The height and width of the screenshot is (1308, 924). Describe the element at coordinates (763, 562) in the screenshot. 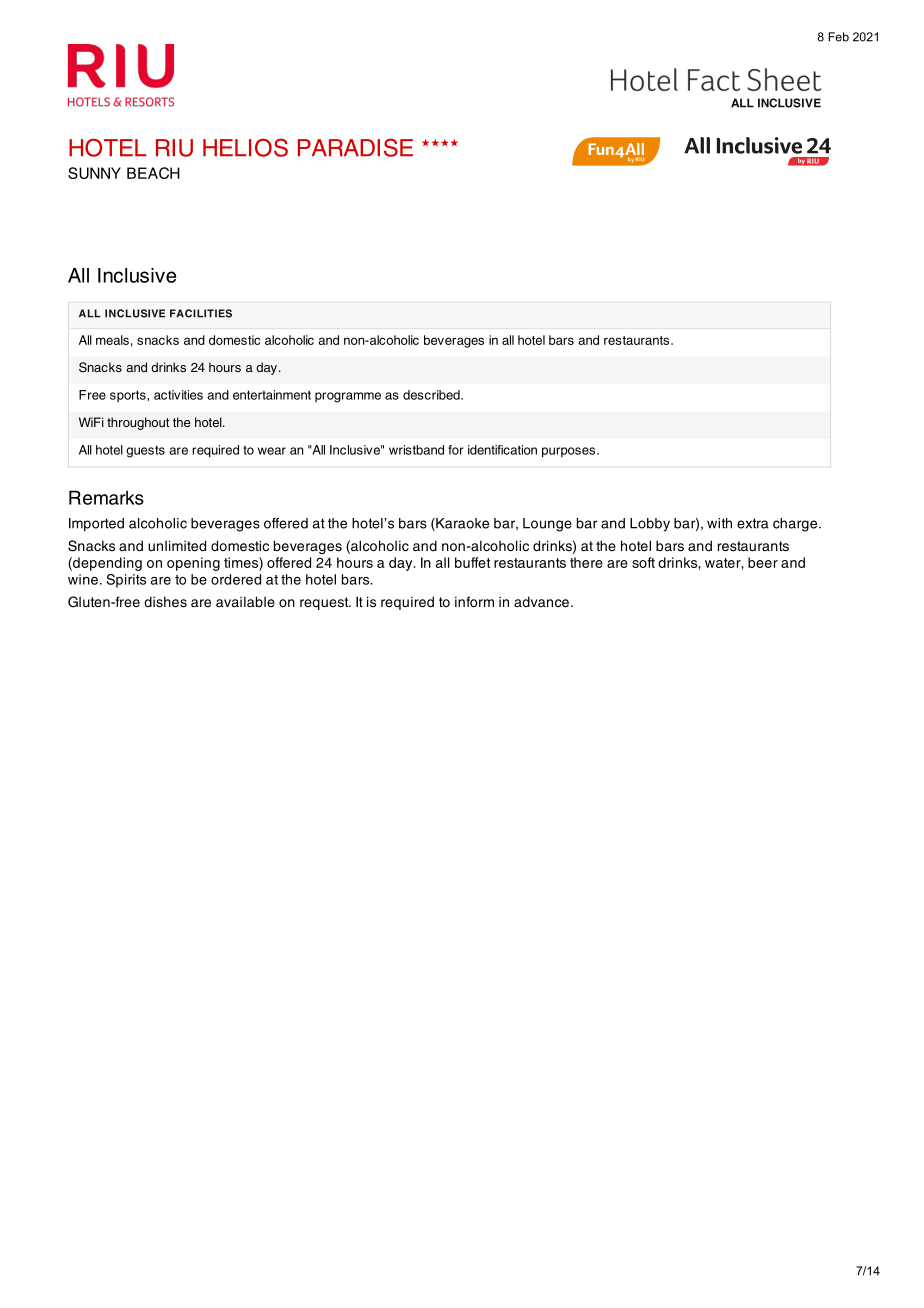

I see `beer` at that location.
